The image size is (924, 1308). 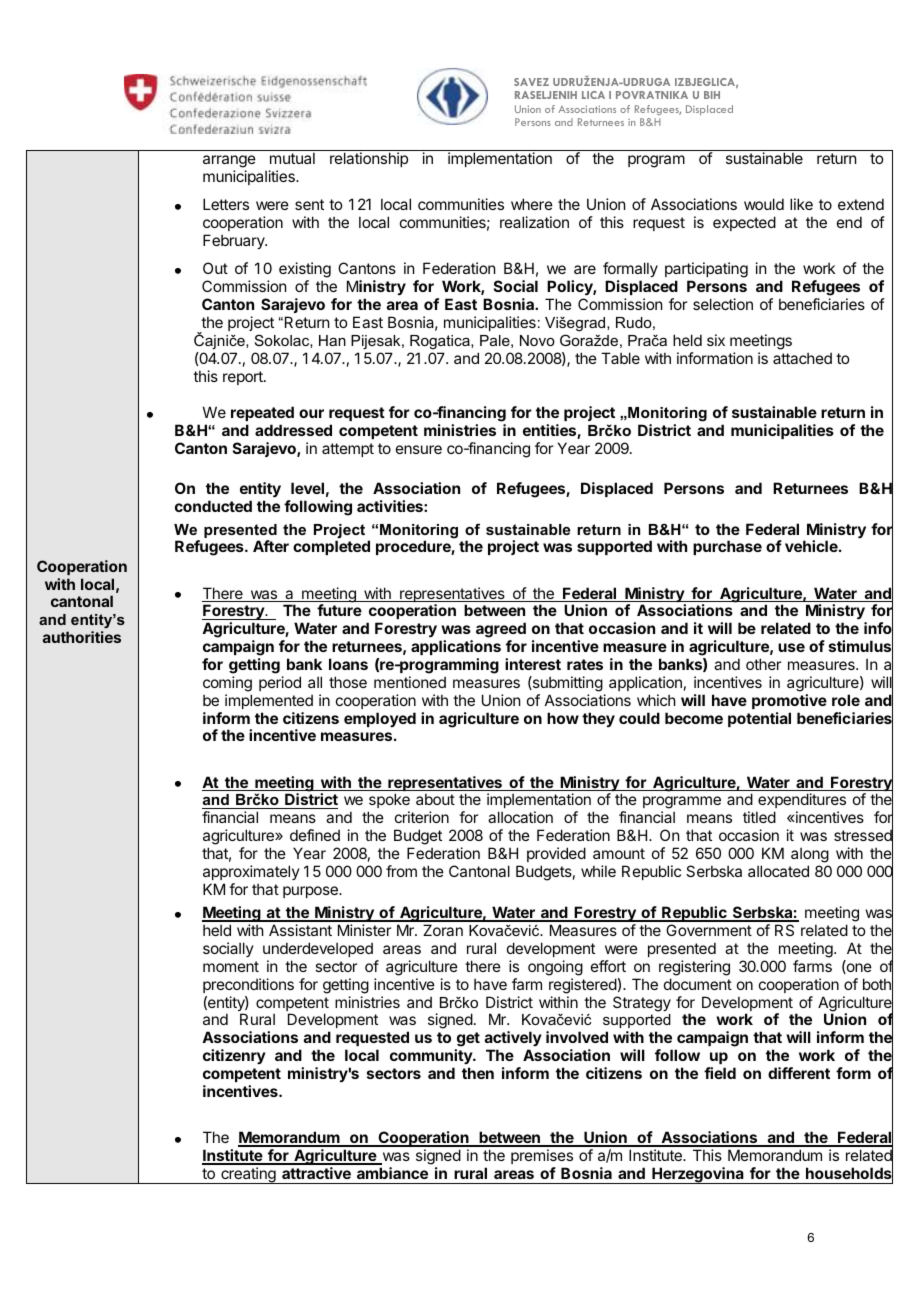 I want to click on arrange, so click(x=229, y=161).
